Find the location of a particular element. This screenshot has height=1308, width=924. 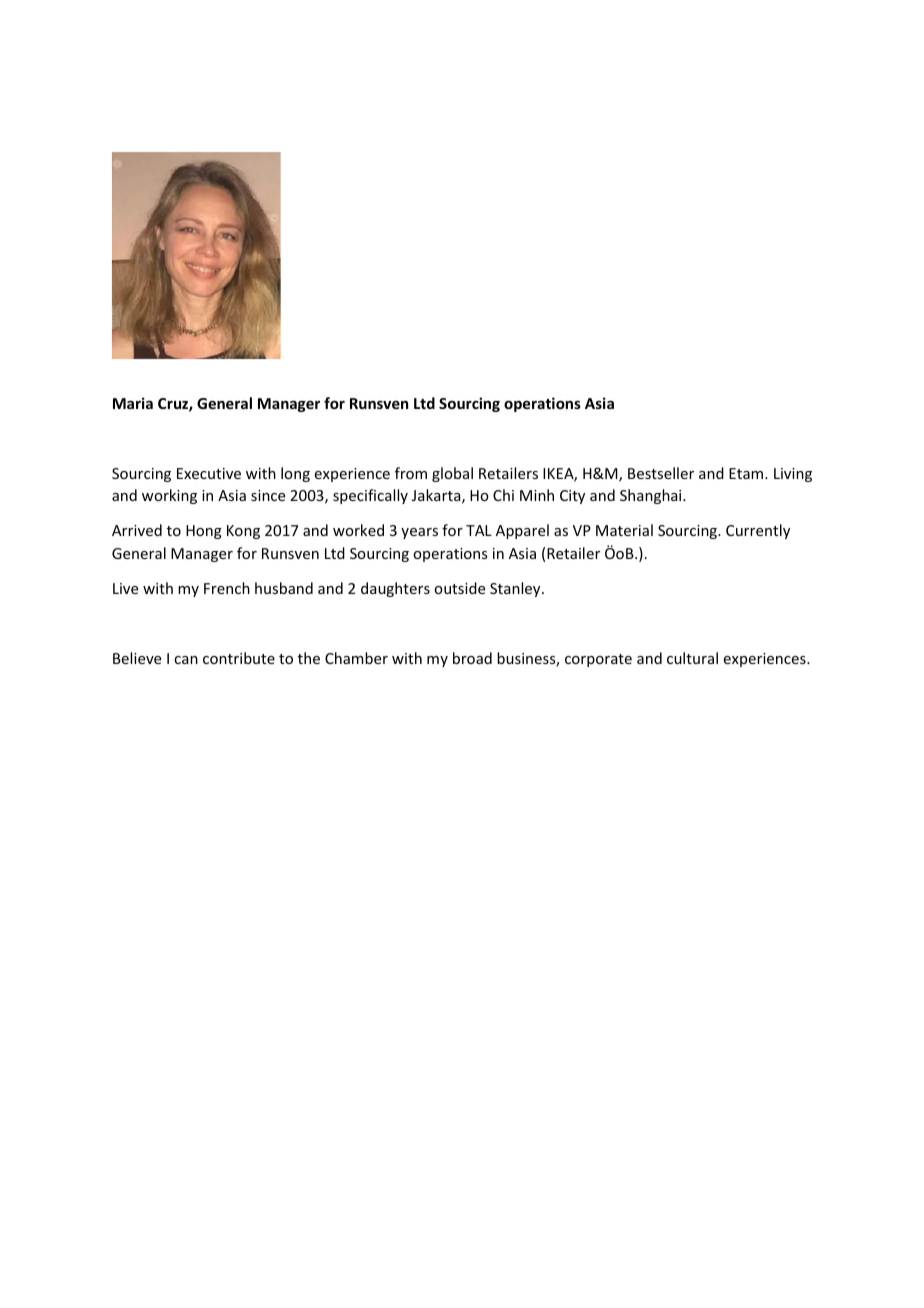

Hong is located at coordinates (204, 532).
